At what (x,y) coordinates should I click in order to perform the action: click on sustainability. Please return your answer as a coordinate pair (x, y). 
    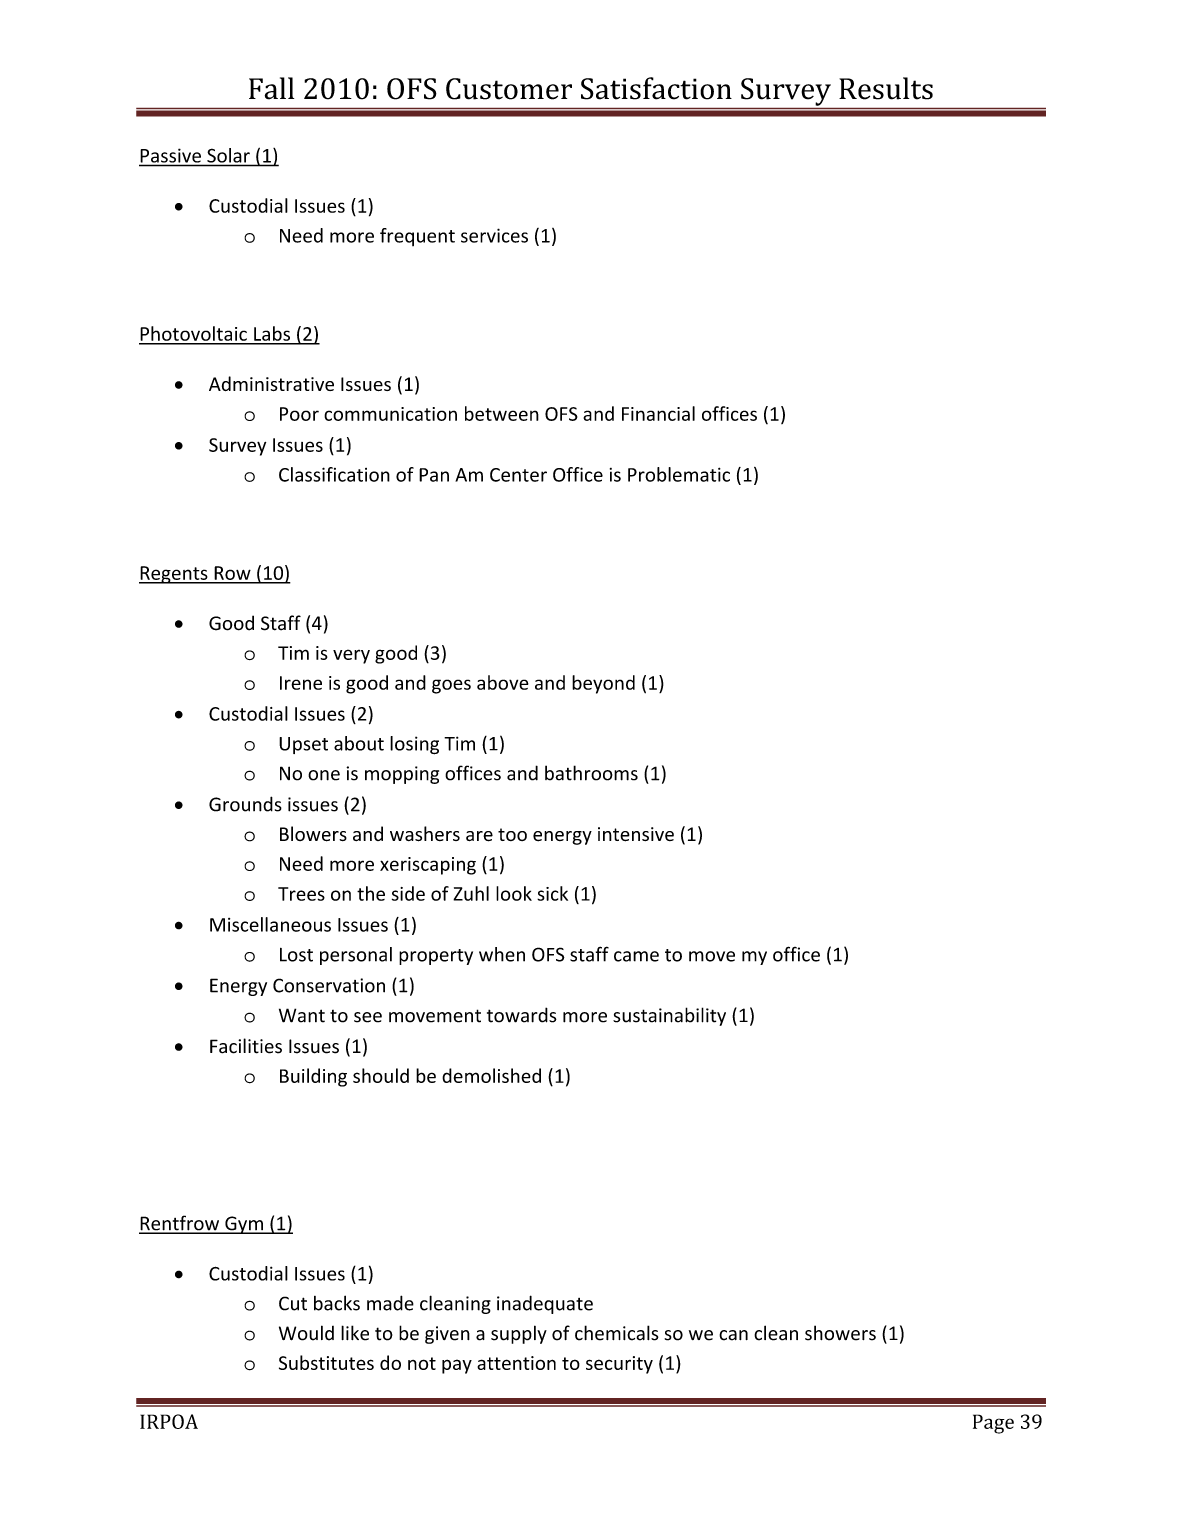
    Looking at the image, I should click on (669, 1016).
